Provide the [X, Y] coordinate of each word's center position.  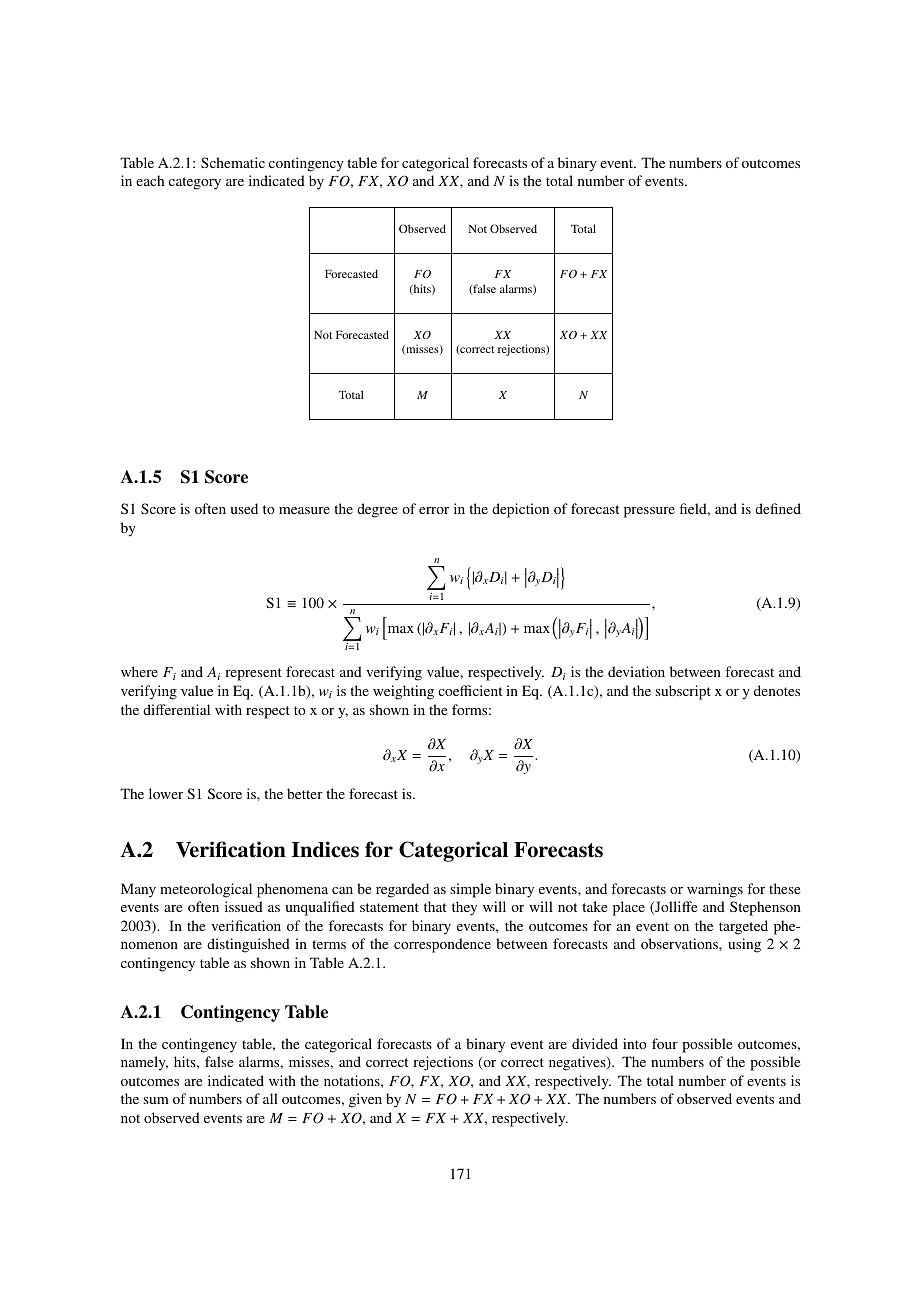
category [195, 183]
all [270, 1098]
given [365, 1100]
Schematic [233, 162]
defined [778, 508]
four [665, 1043]
